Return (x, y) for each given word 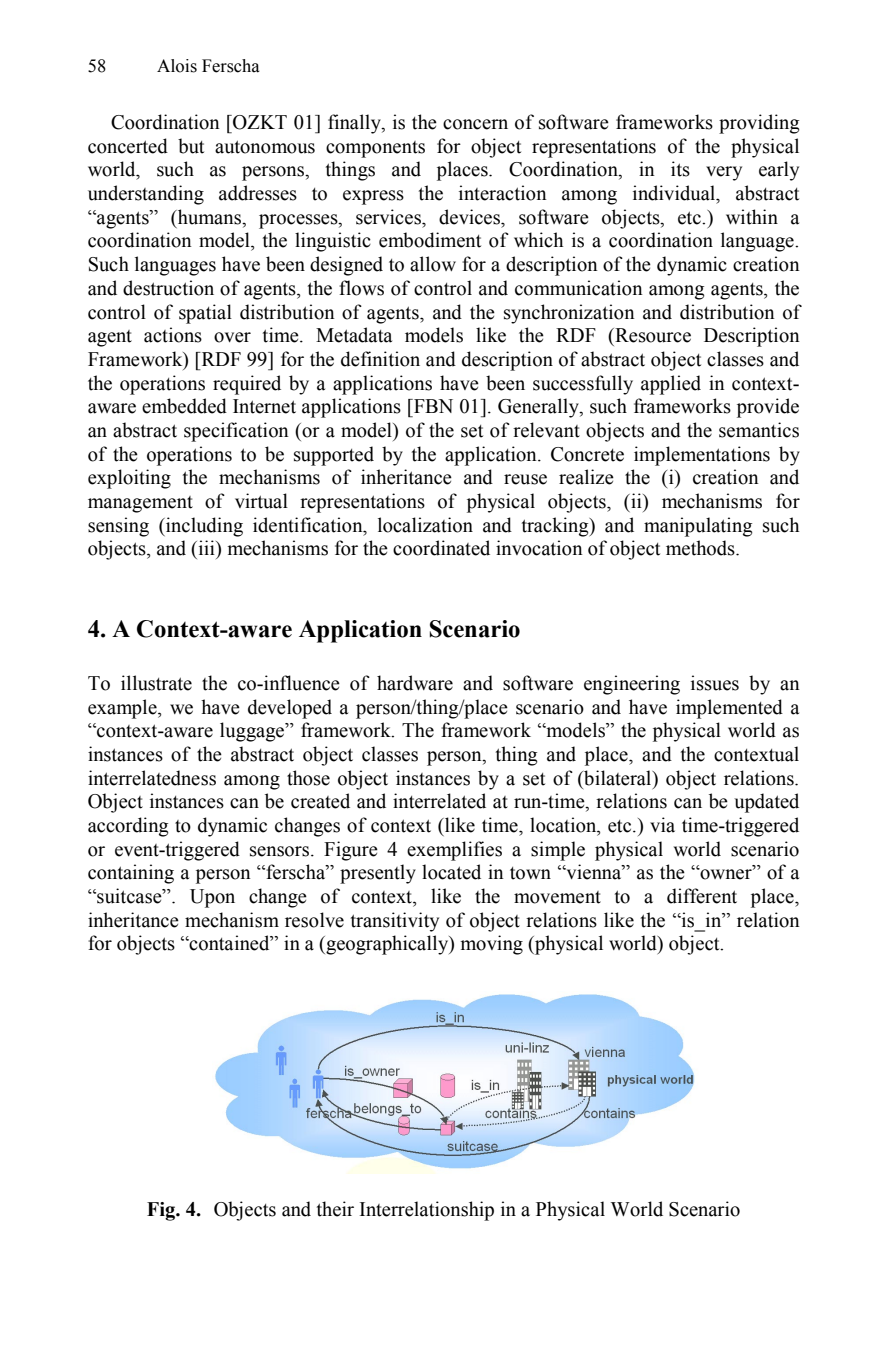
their (335, 1209)
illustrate (156, 683)
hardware (415, 683)
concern (475, 124)
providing (759, 124)
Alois (177, 66)
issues (715, 683)
